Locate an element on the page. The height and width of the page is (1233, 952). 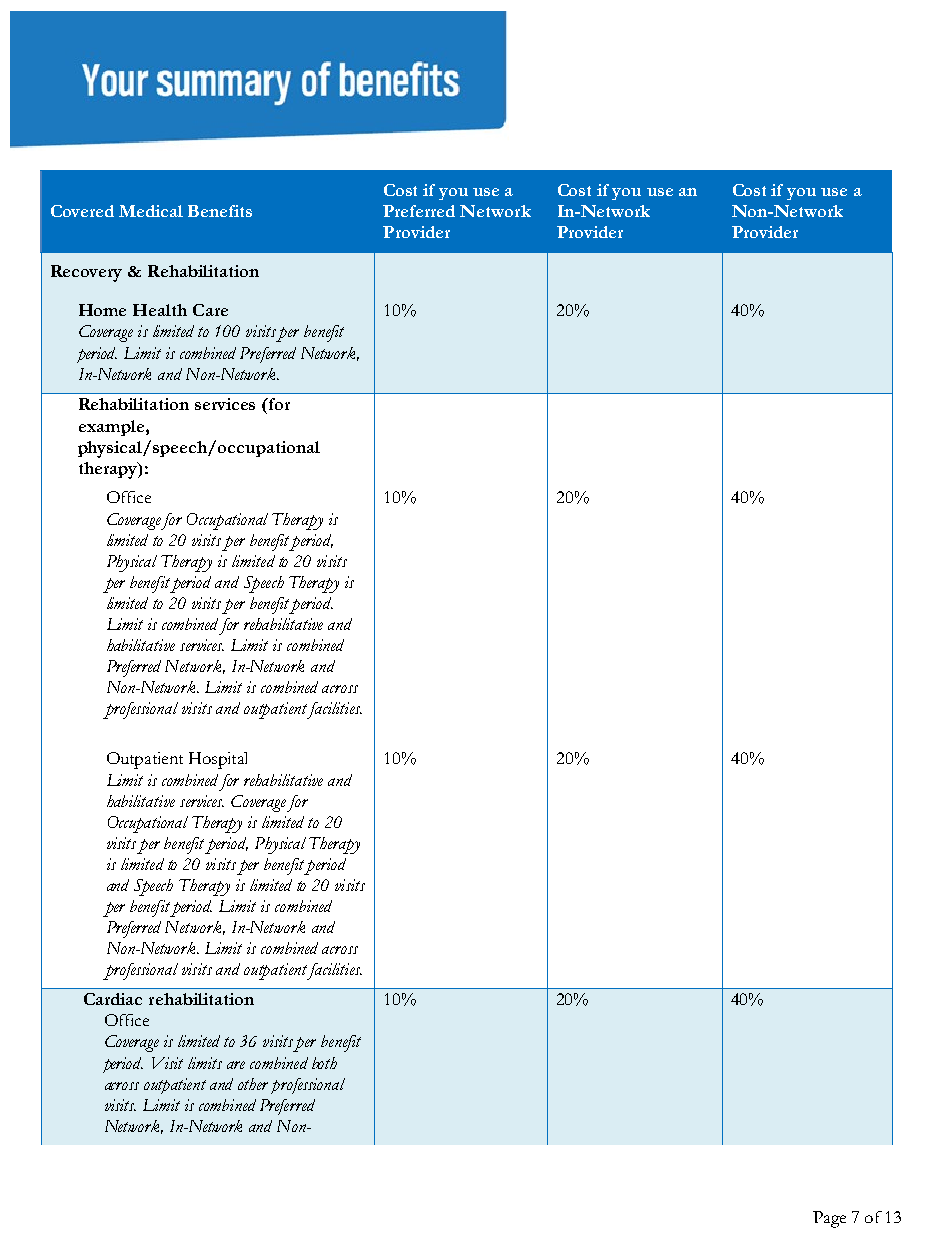
example is located at coordinates (111, 428).
